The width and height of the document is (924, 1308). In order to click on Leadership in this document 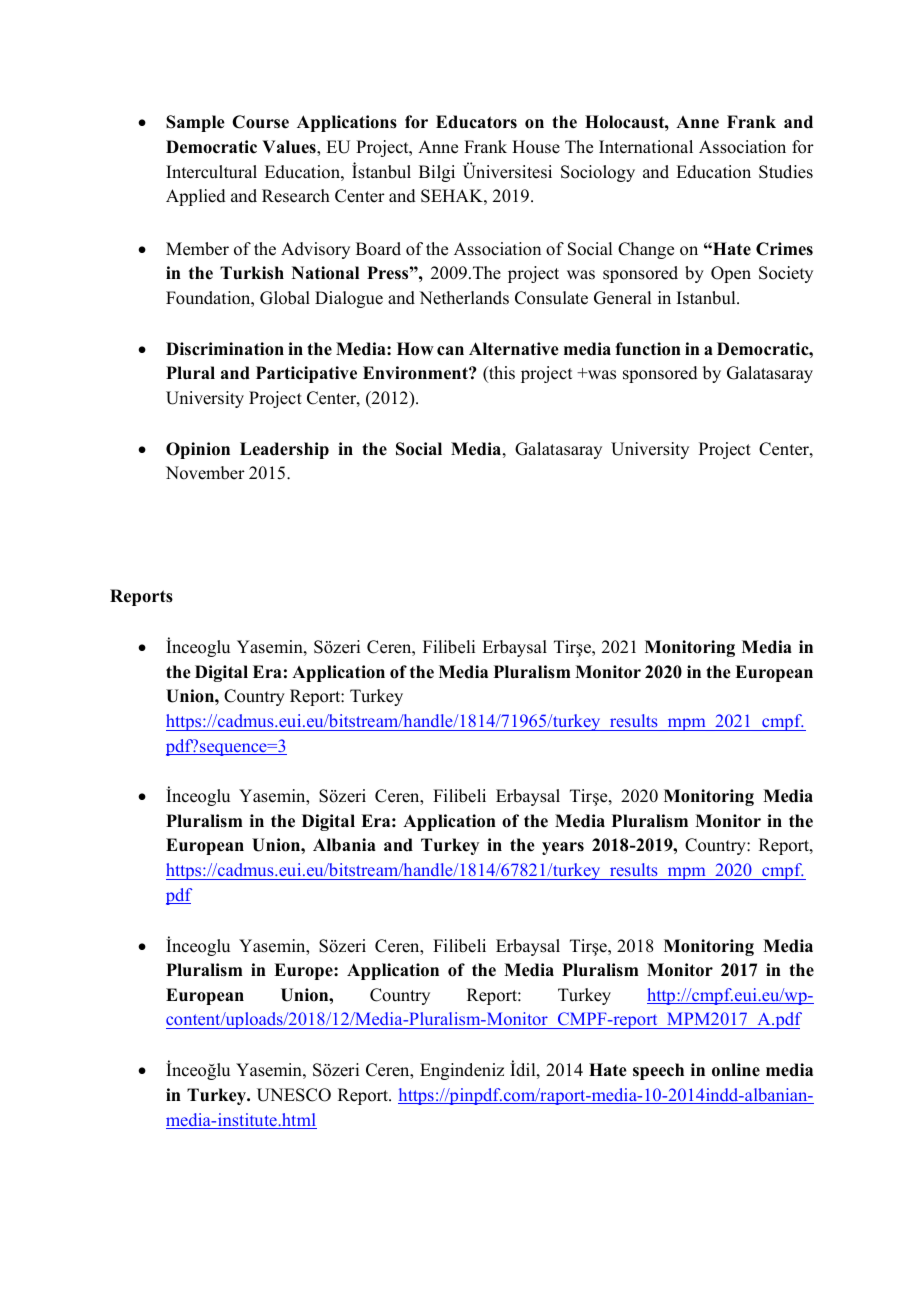, I will do `click(284, 450)`.
